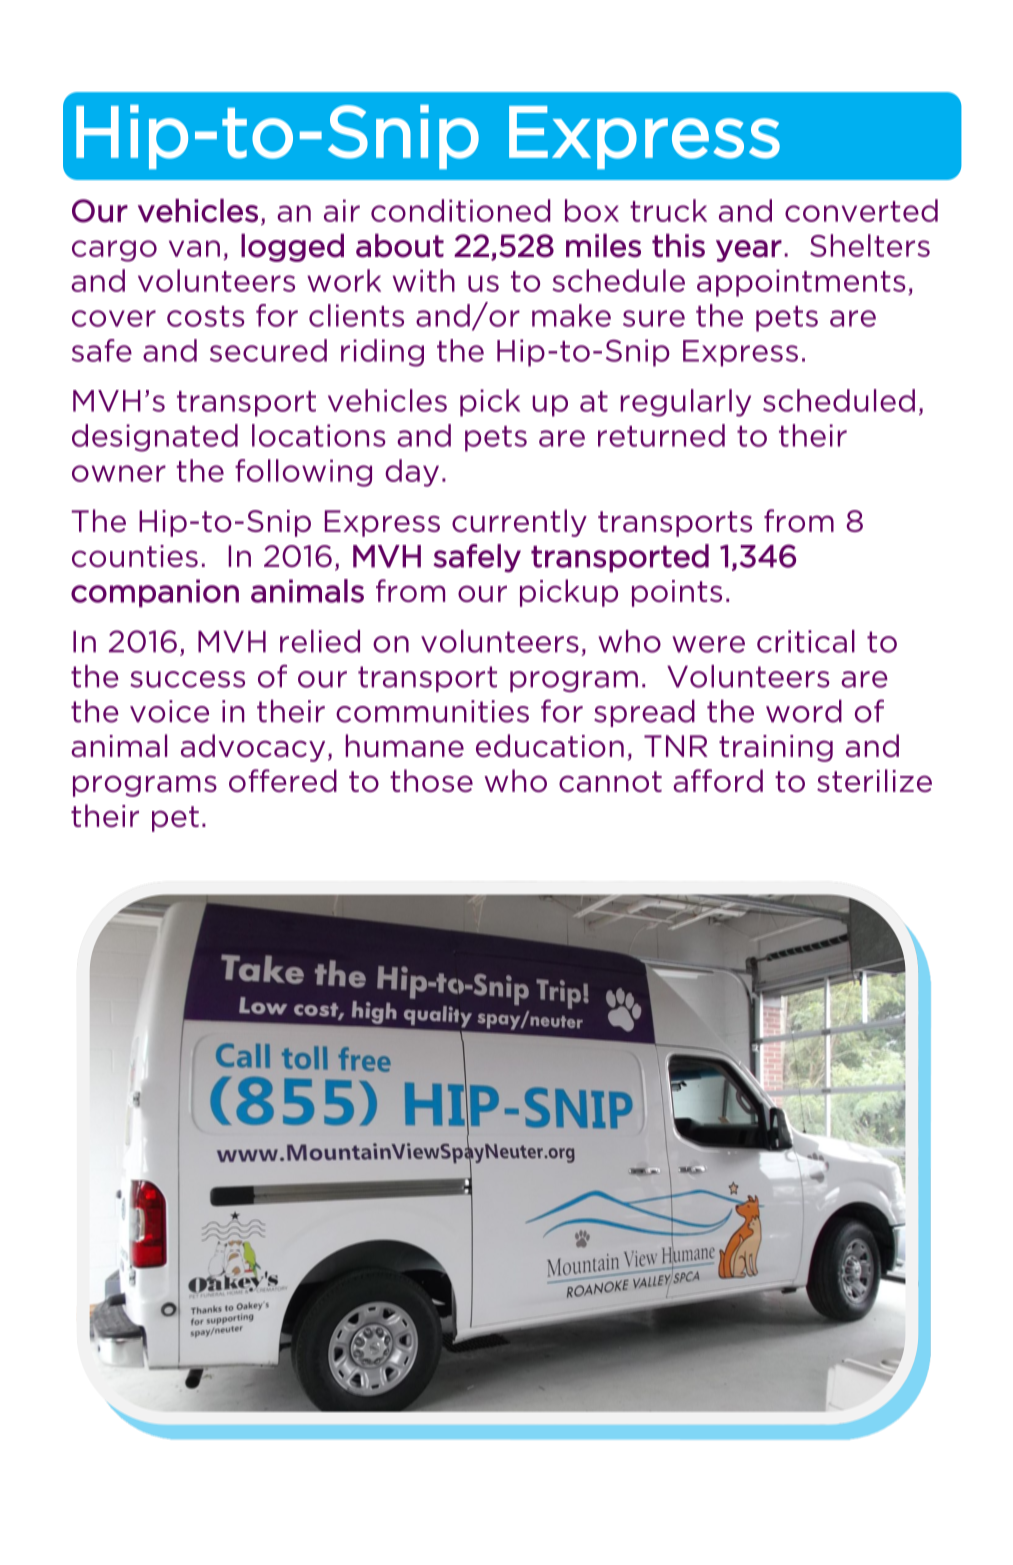 This screenshot has height=1565, width=1013. Describe the element at coordinates (155, 438) in the screenshot. I see `designated` at that location.
